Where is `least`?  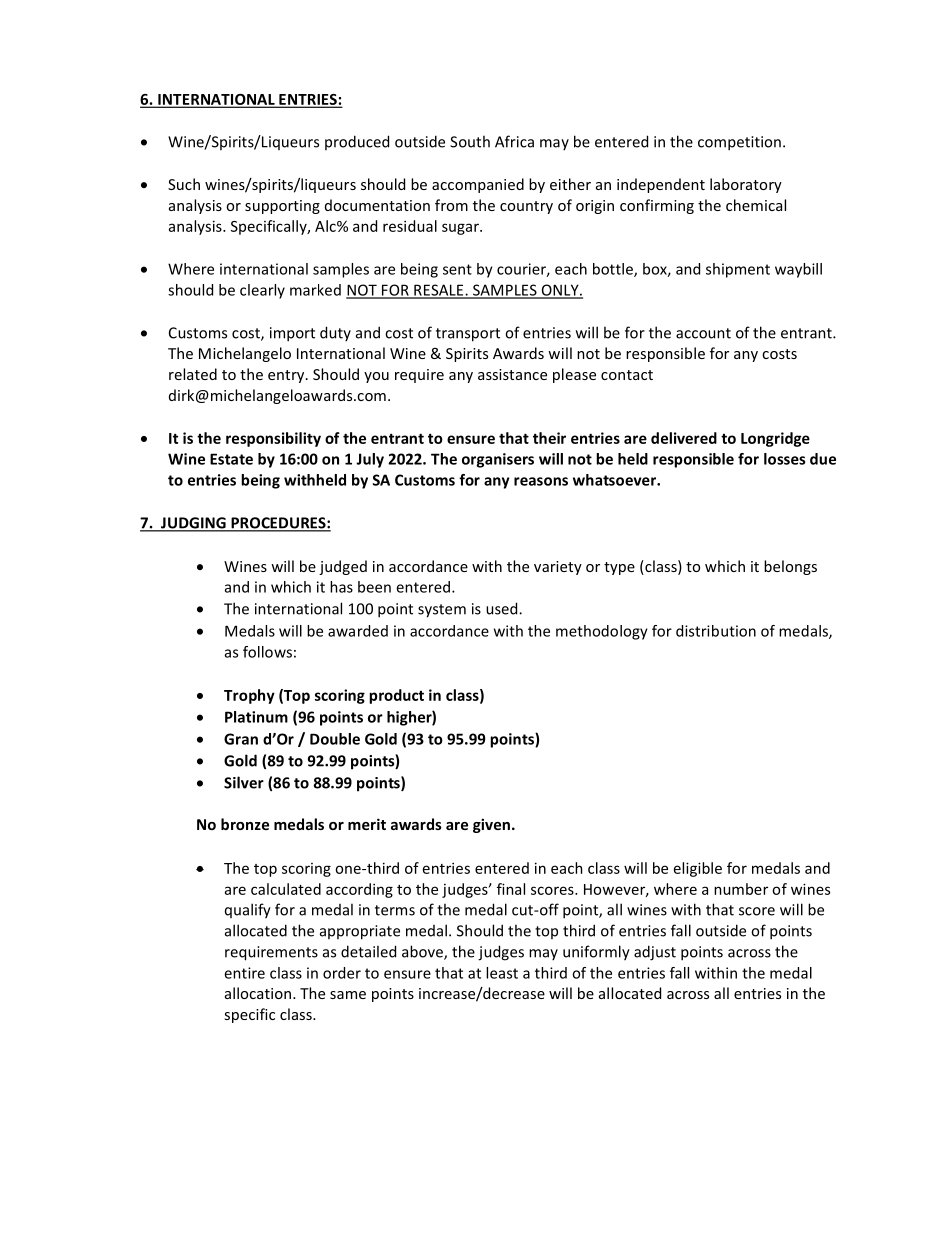
least is located at coordinates (502, 973).
